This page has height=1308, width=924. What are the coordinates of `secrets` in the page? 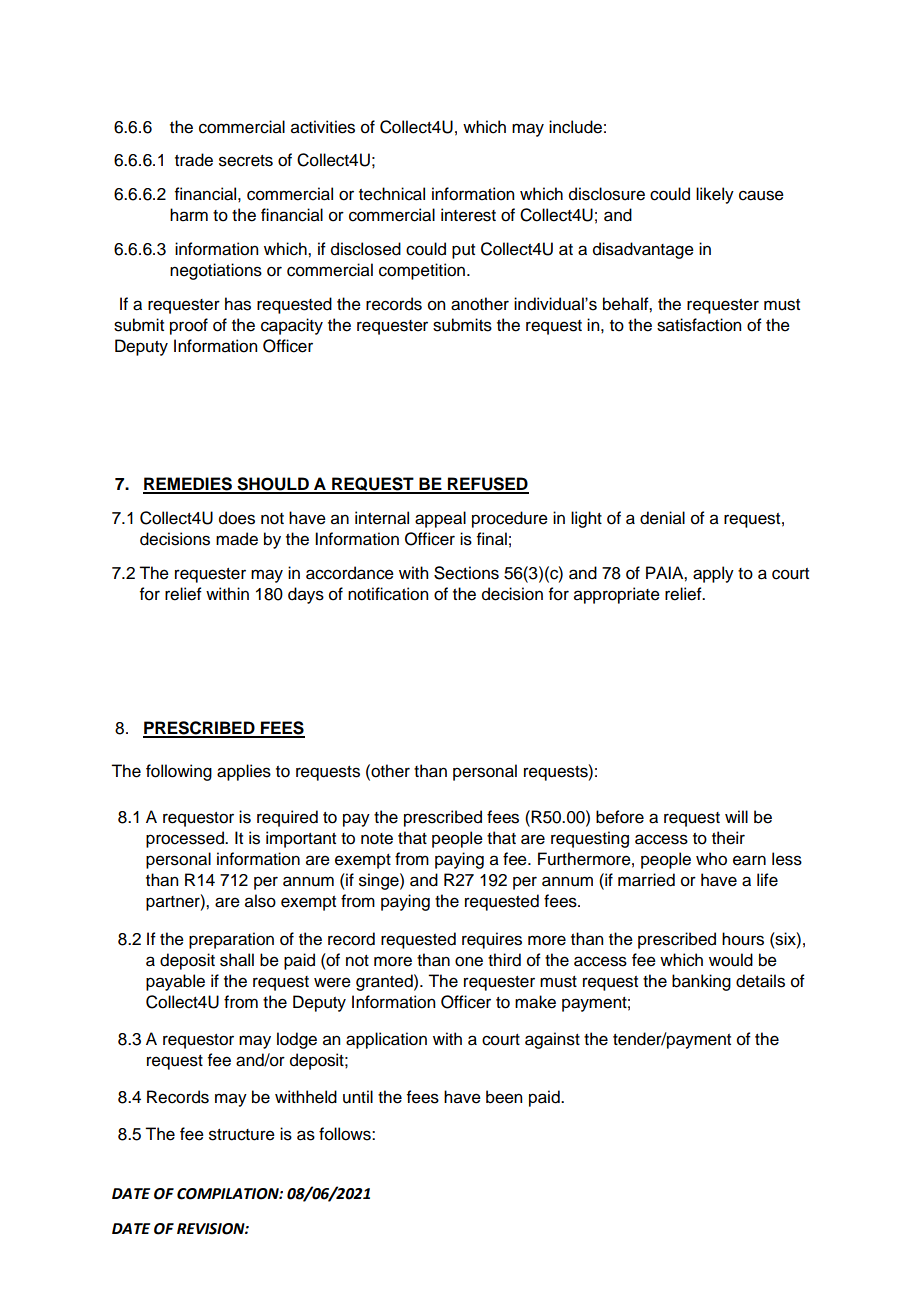 It's located at (246, 161).
